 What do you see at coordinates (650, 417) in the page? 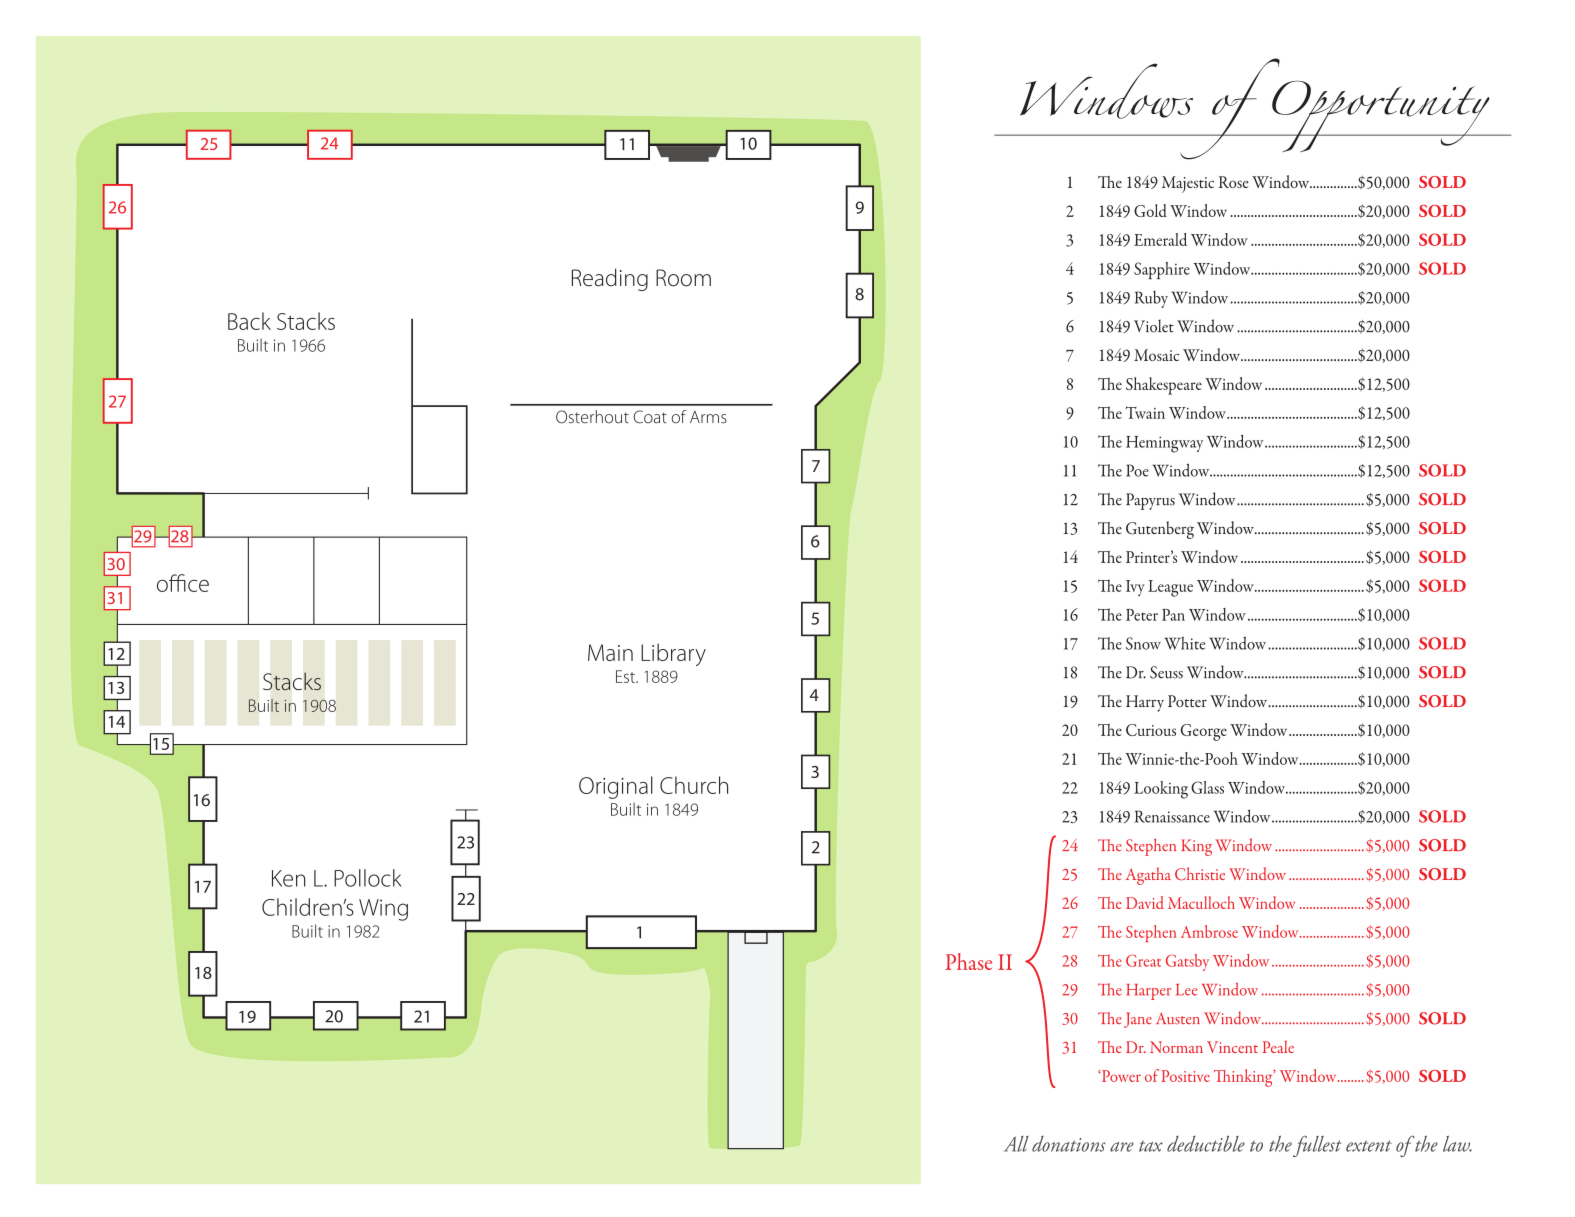
I see `Coat` at bounding box center [650, 417].
